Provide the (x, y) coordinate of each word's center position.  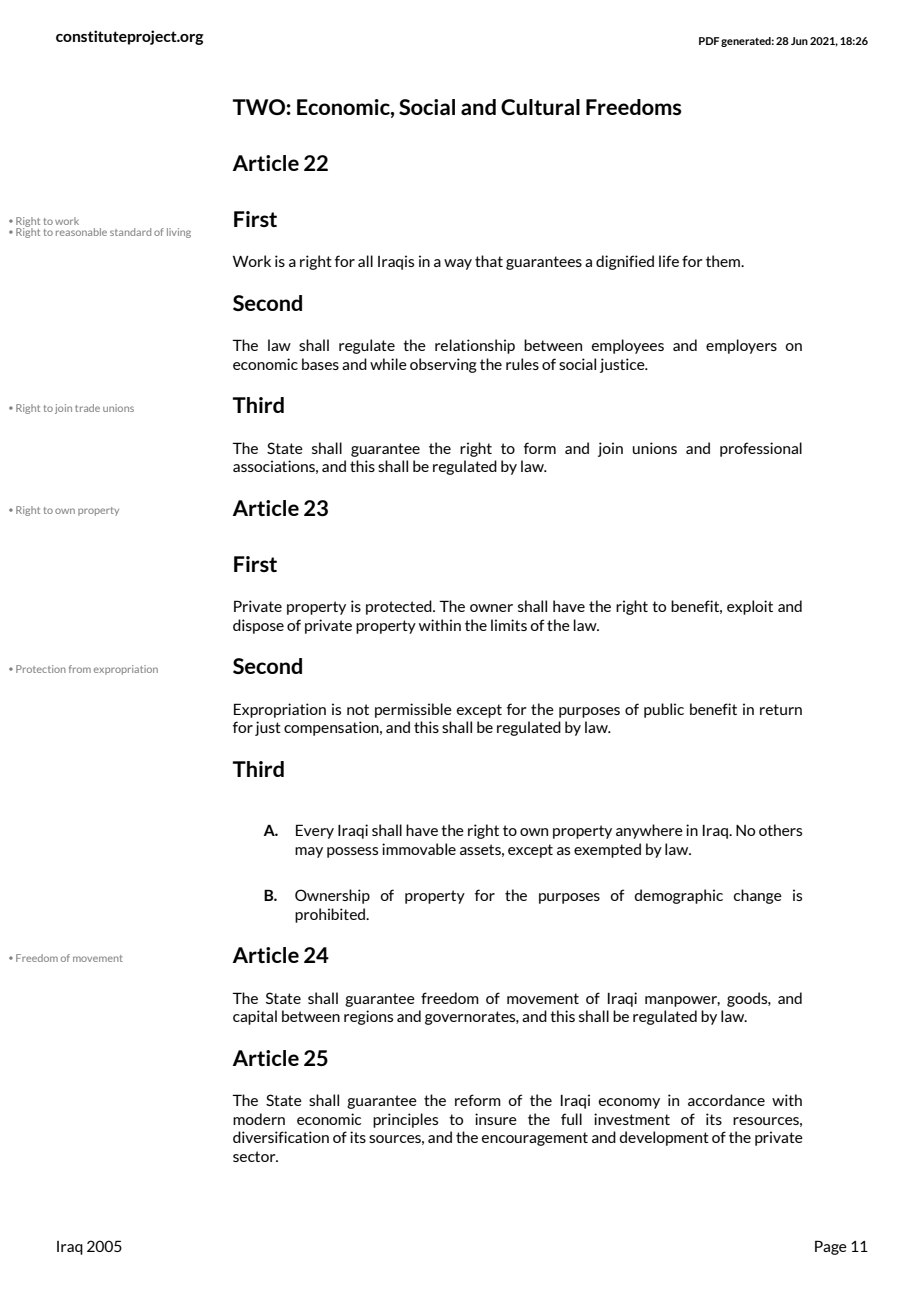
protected (400, 607)
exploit (750, 607)
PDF (709, 41)
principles (405, 1120)
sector (255, 1156)
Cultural (540, 107)
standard (130, 232)
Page (831, 1247)
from (80, 669)
